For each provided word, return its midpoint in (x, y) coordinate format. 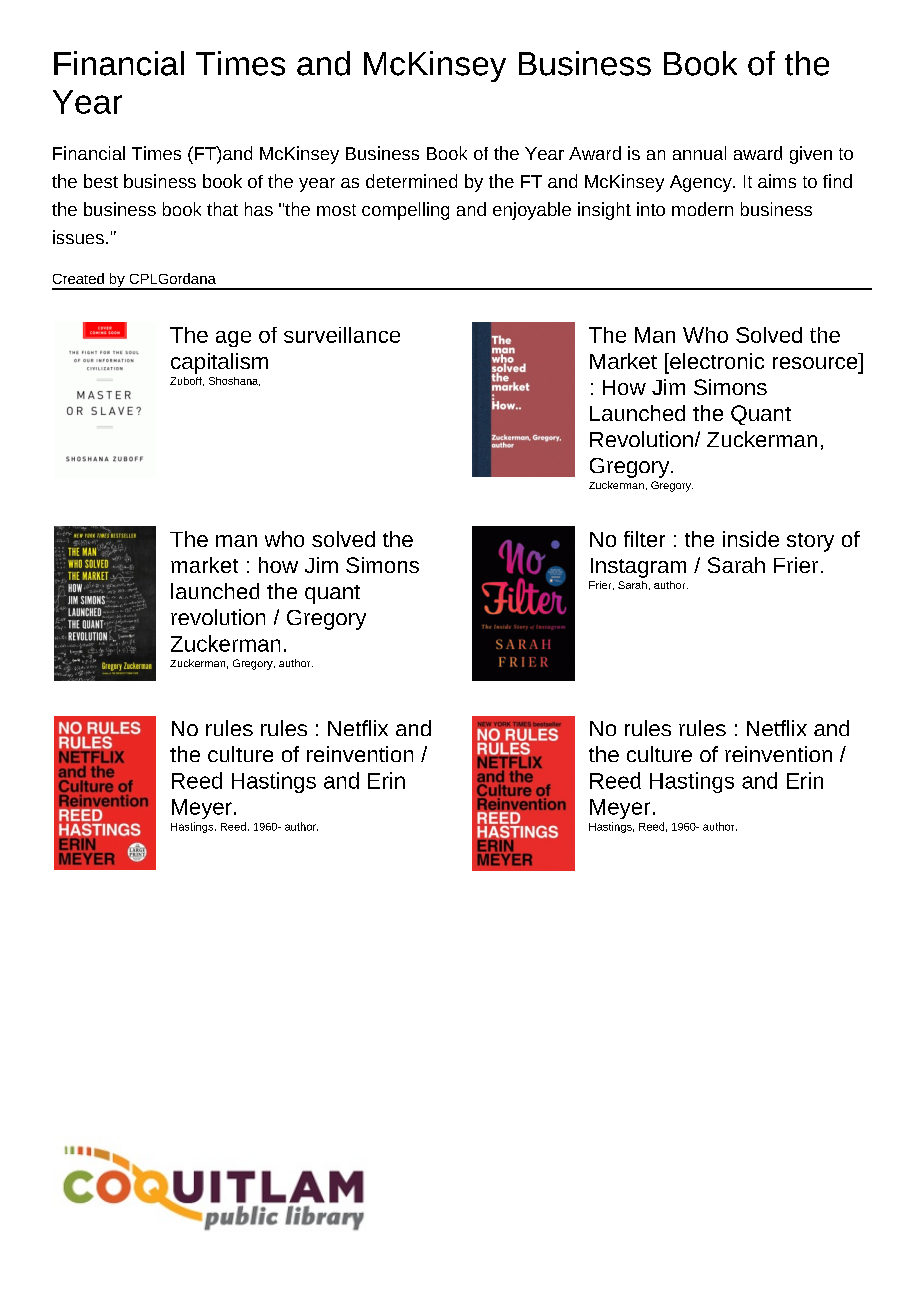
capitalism (219, 363)
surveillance (342, 335)
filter (644, 539)
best (101, 181)
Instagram (638, 568)
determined (411, 181)
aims (777, 181)
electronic (716, 361)
